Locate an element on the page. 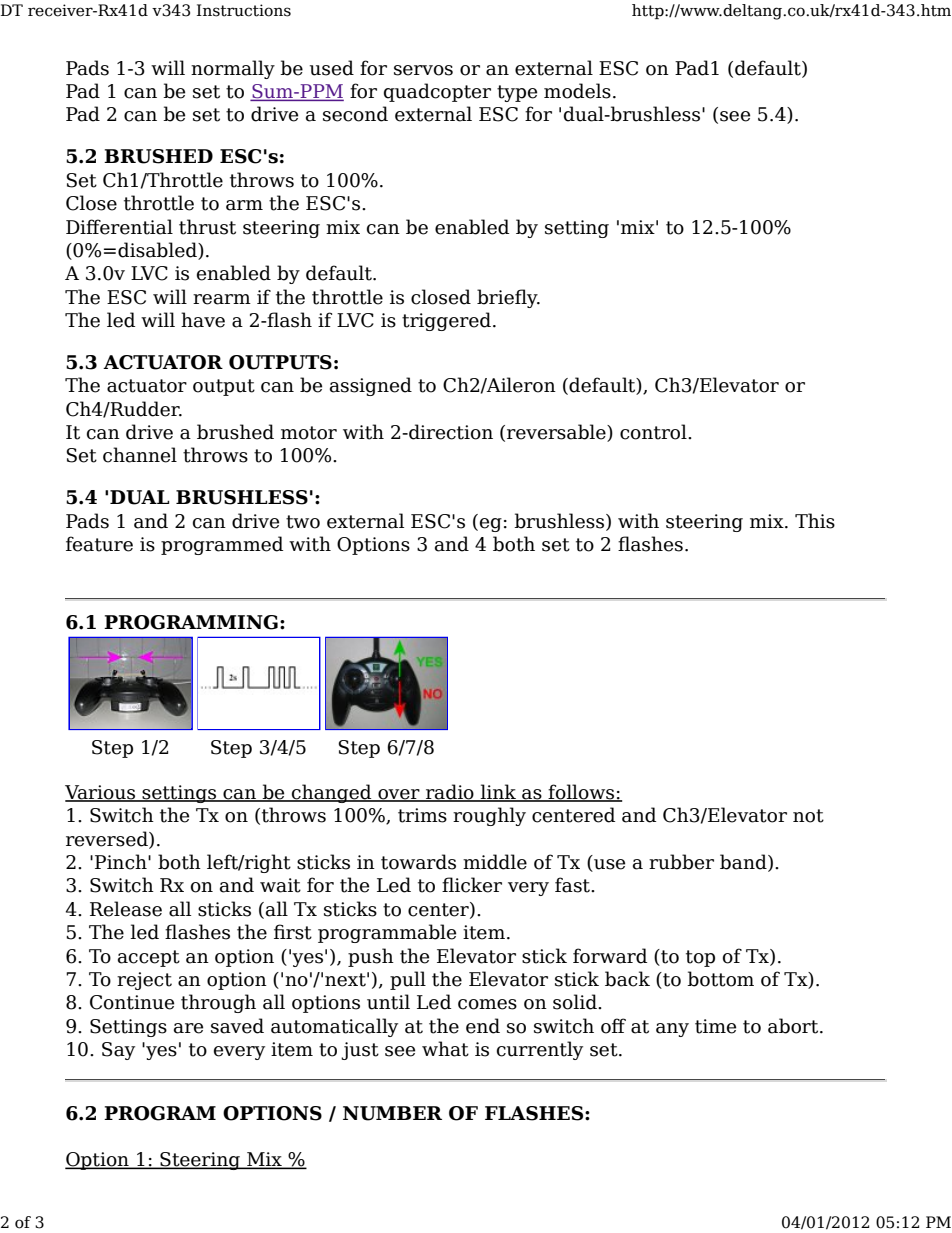 This document has width=952, height=1233. control is located at coordinates (654, 432).
